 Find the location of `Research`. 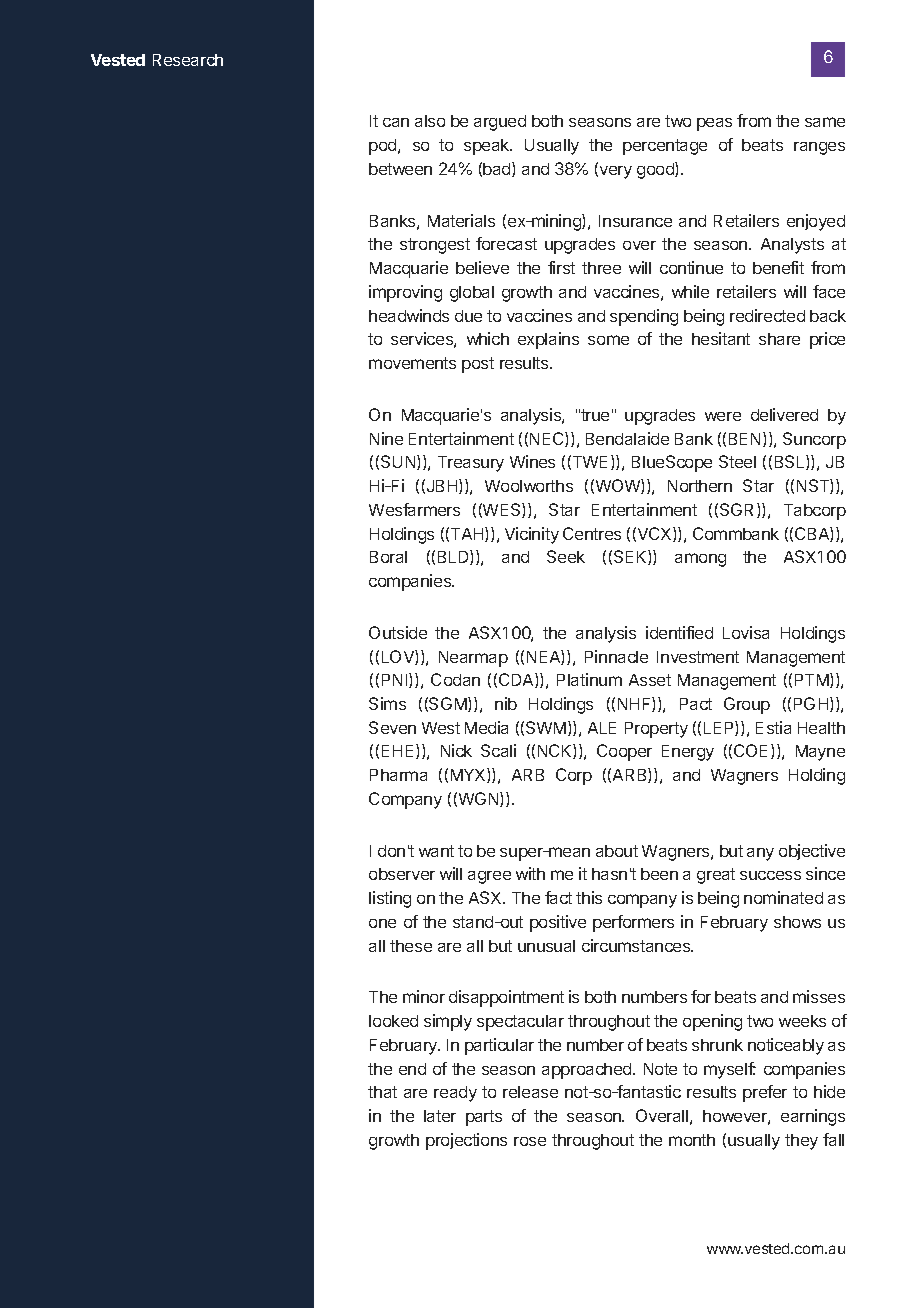

Research is located at coordinates (188, 60).
